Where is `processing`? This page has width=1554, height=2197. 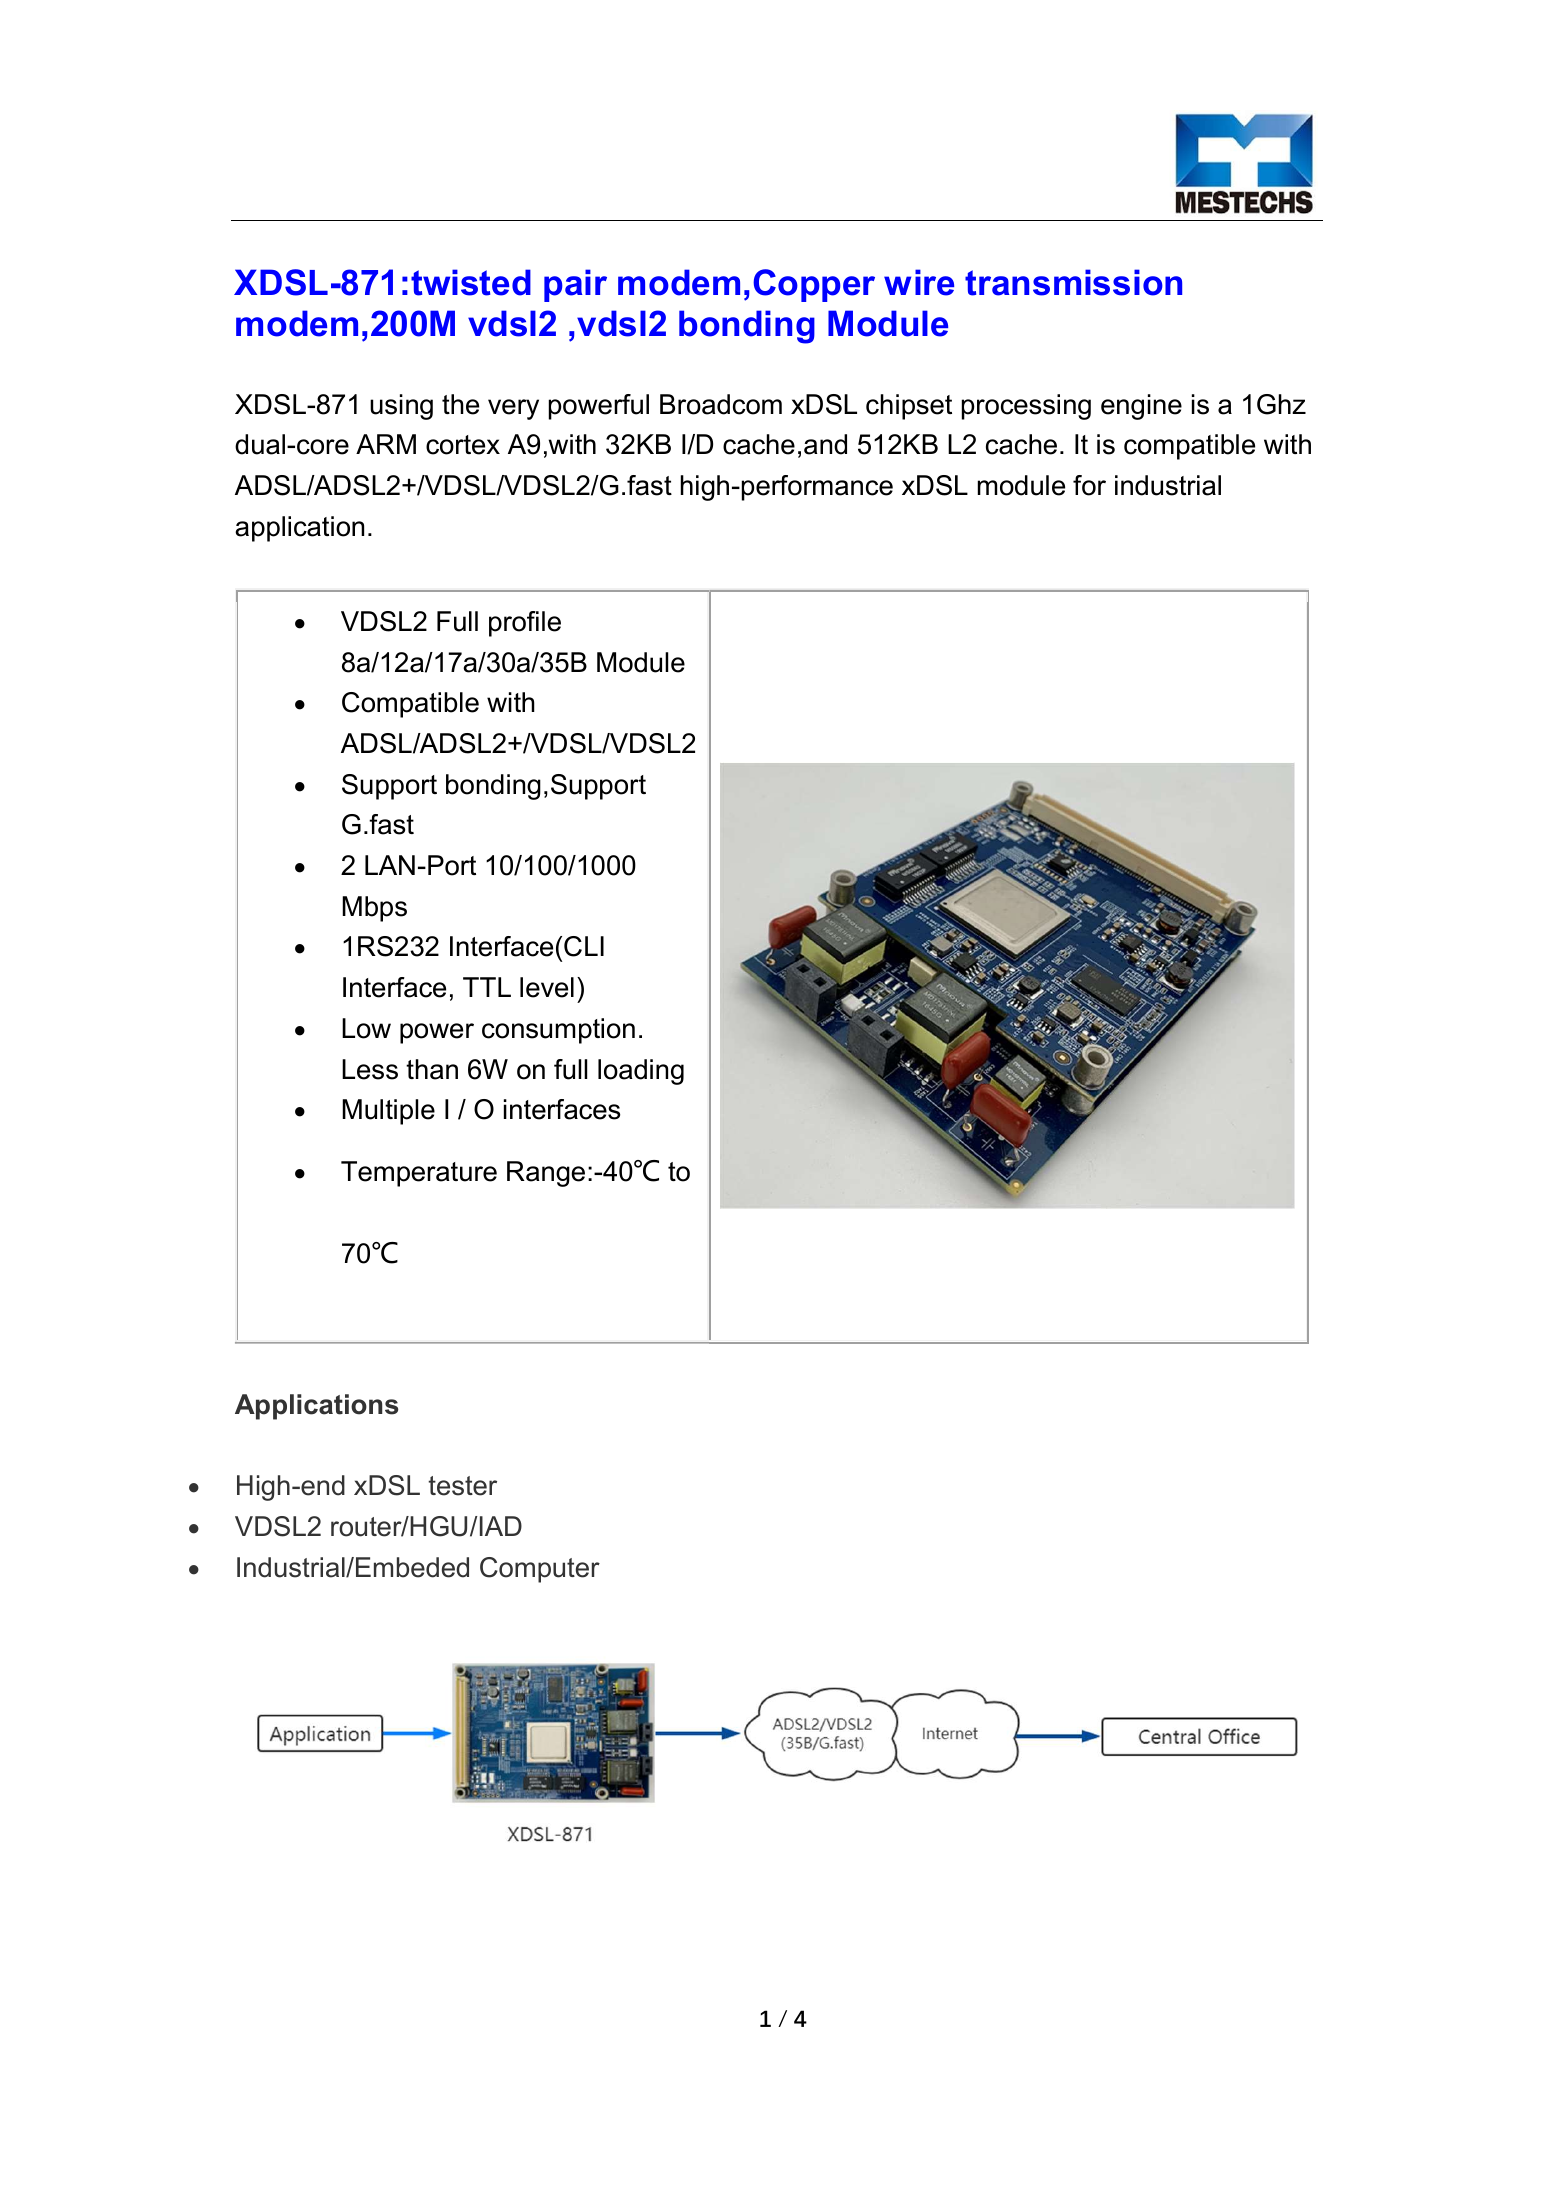
processing is located at coordinates (1026, 407).
